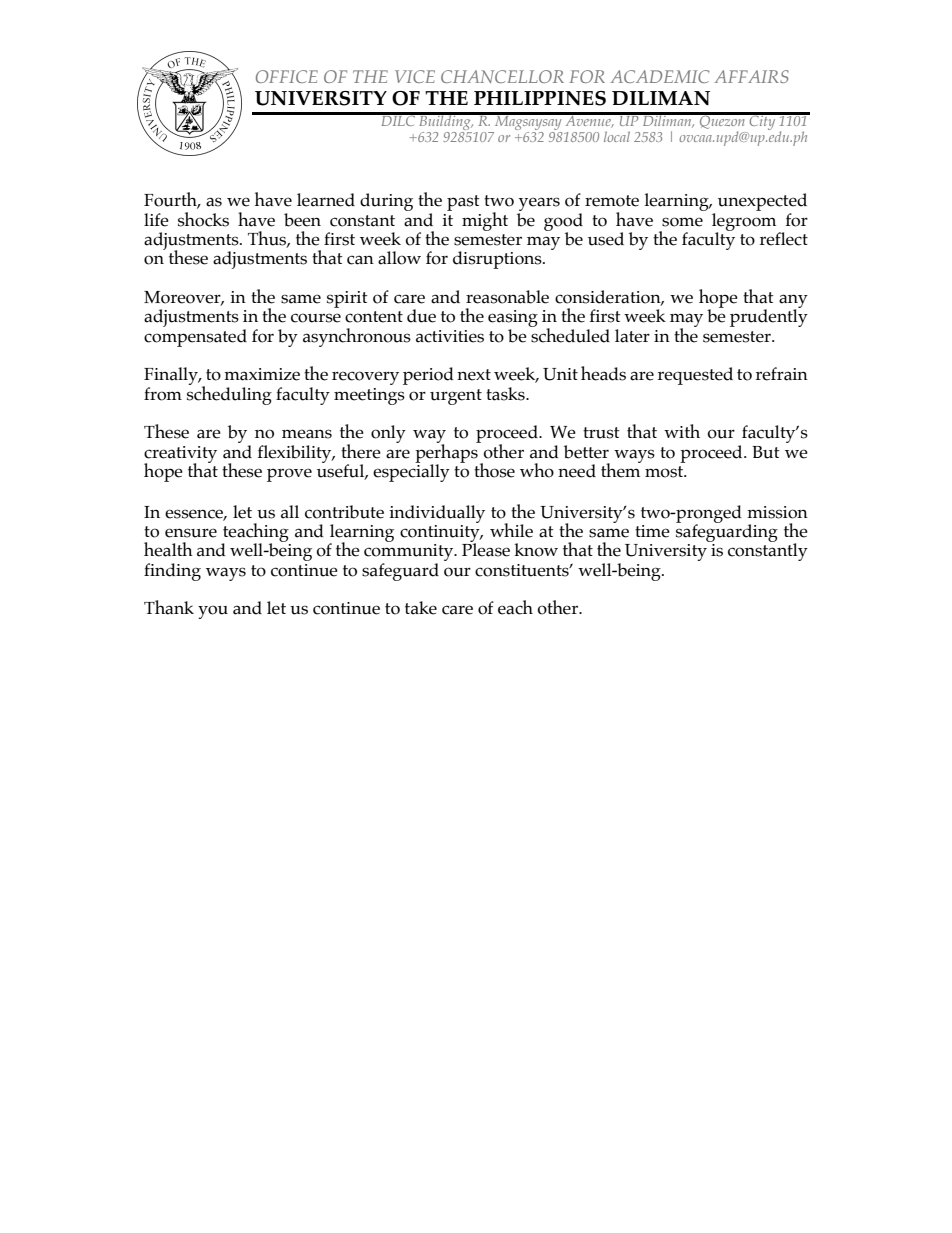 This screenshot has width=952, height=1233. I want to click on you, so click(213, 612).
